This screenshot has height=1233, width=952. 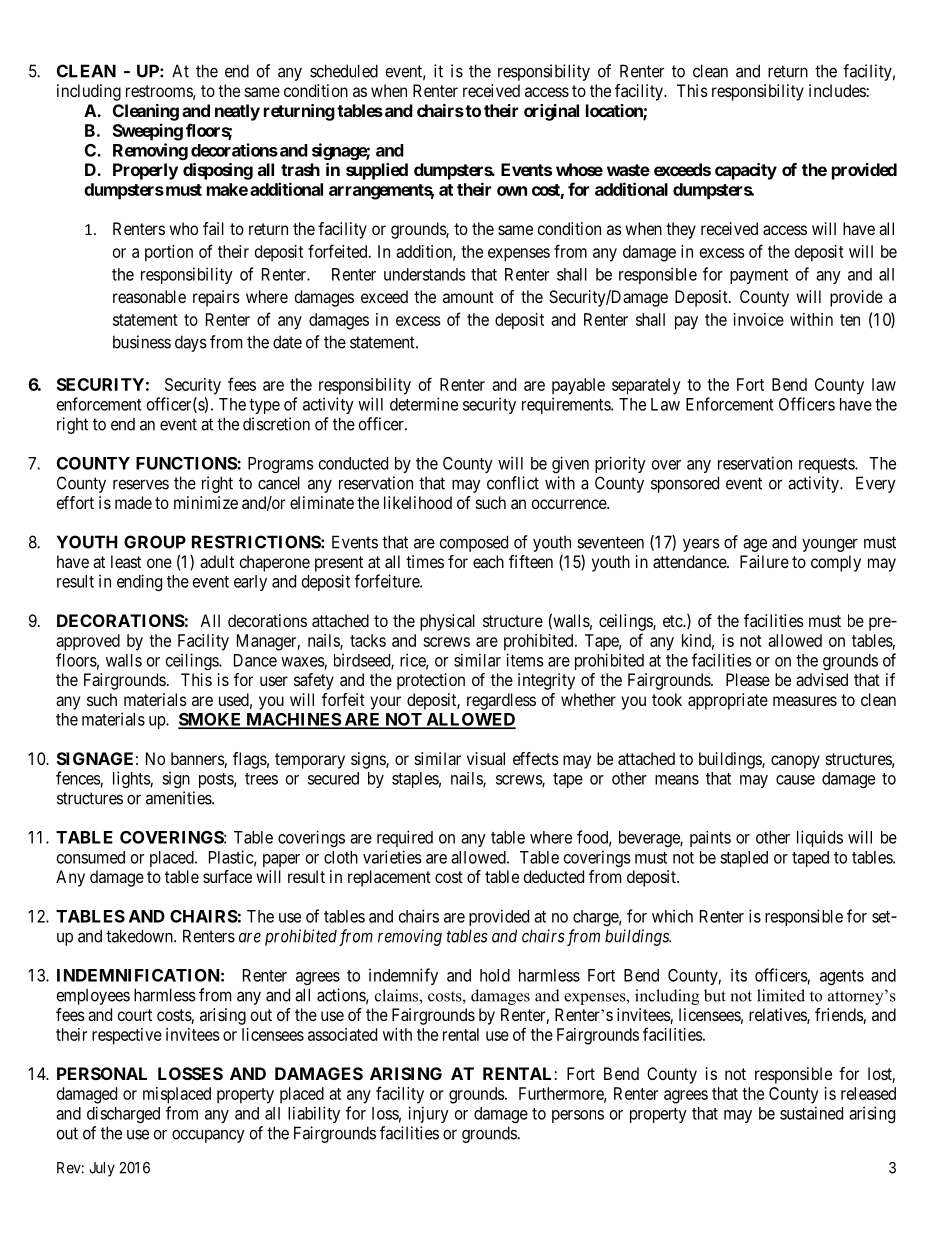 What do you see at coordinates (424, 404) in the screenshot?
I see `determine` at bounding box center [424, 404].
